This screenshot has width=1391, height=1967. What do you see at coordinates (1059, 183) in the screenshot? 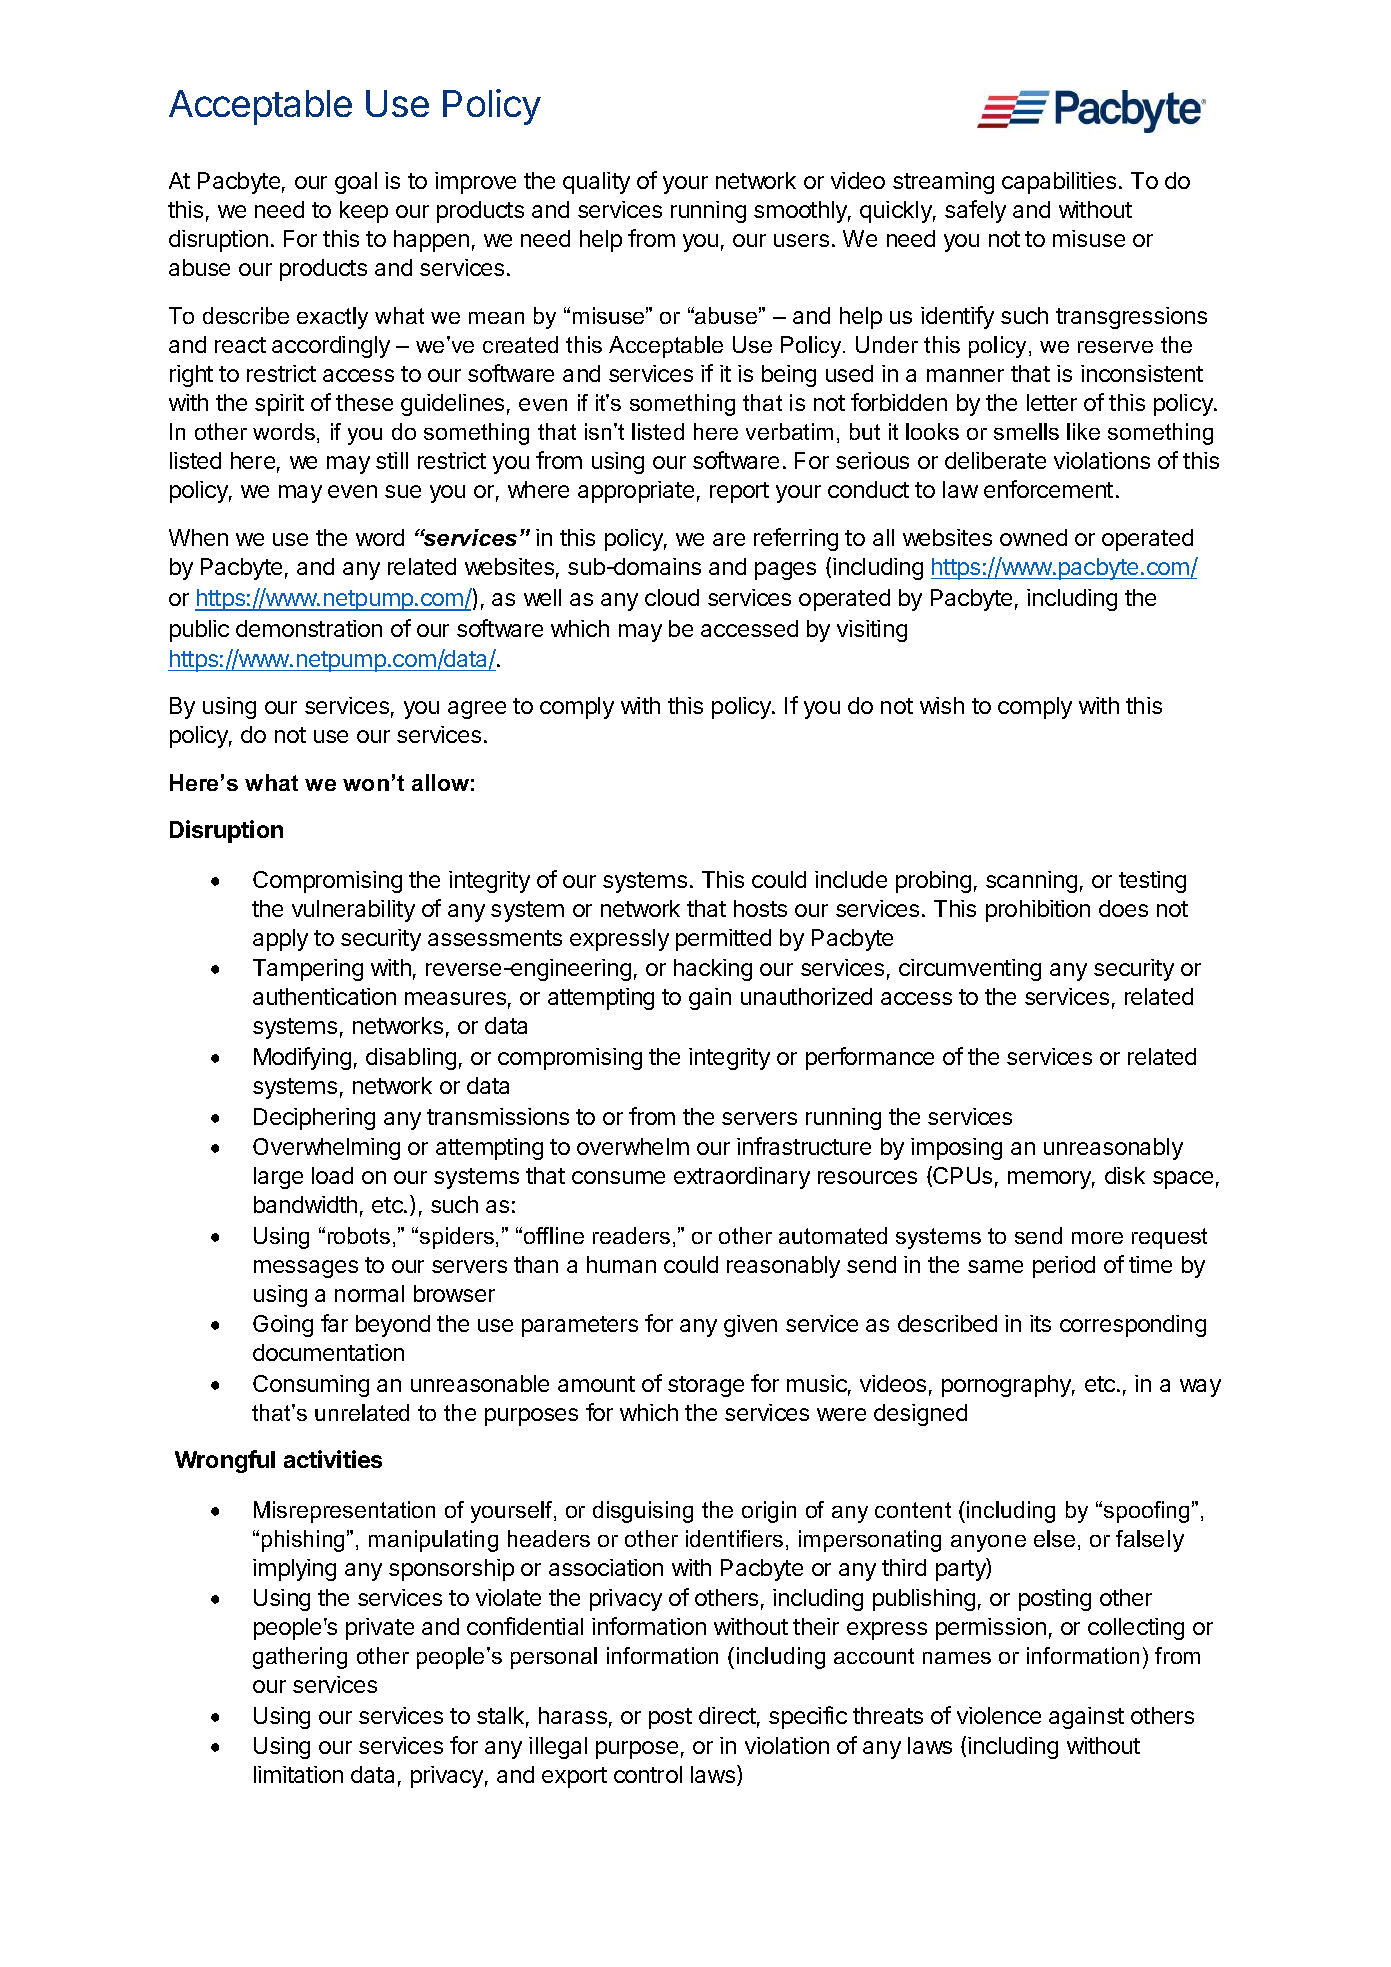
I see `capabilities` at bounding box center [1059, 183].
